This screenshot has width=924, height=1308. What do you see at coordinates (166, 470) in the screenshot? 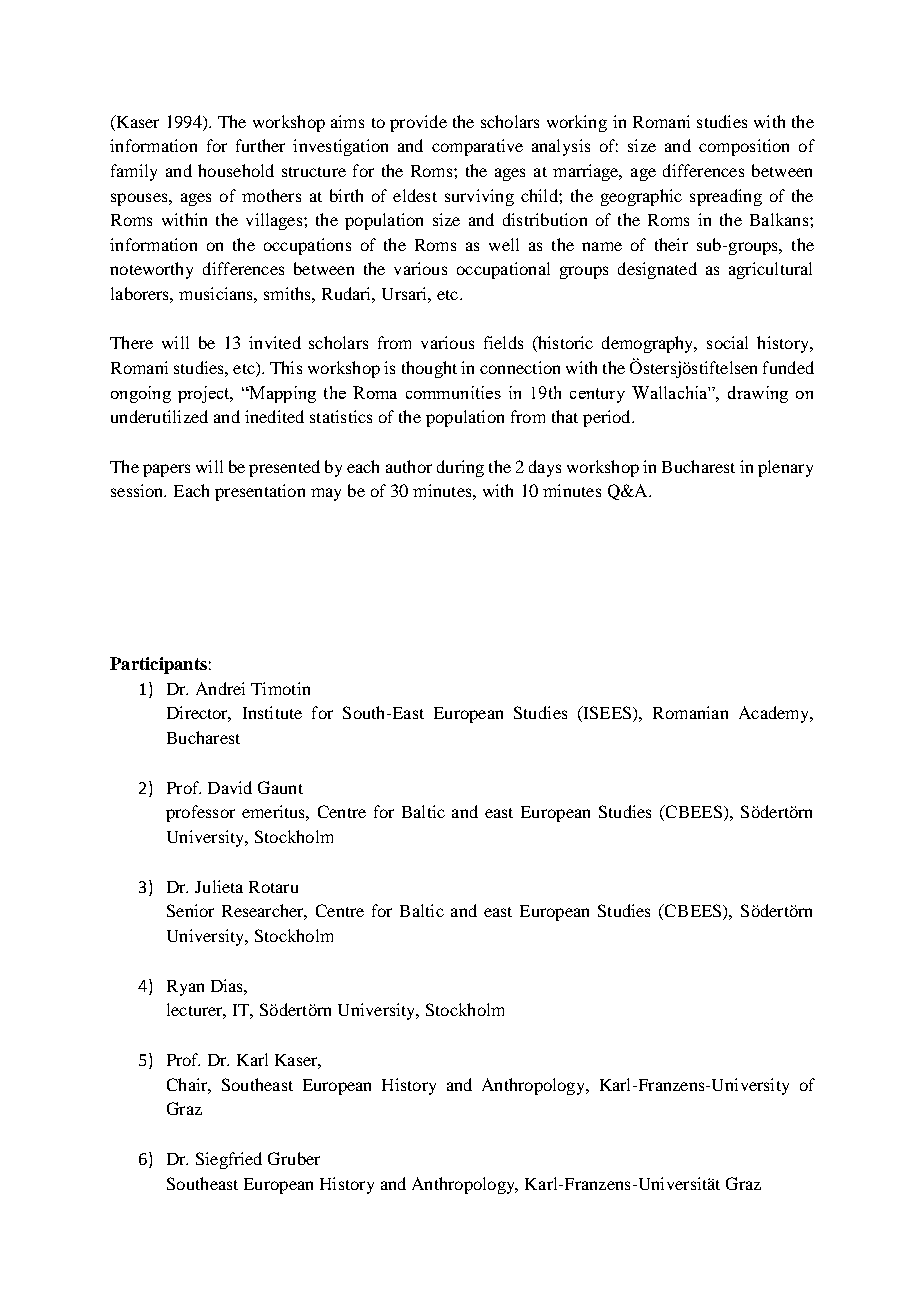
I see `papers` at bounding box center [166, 470].
